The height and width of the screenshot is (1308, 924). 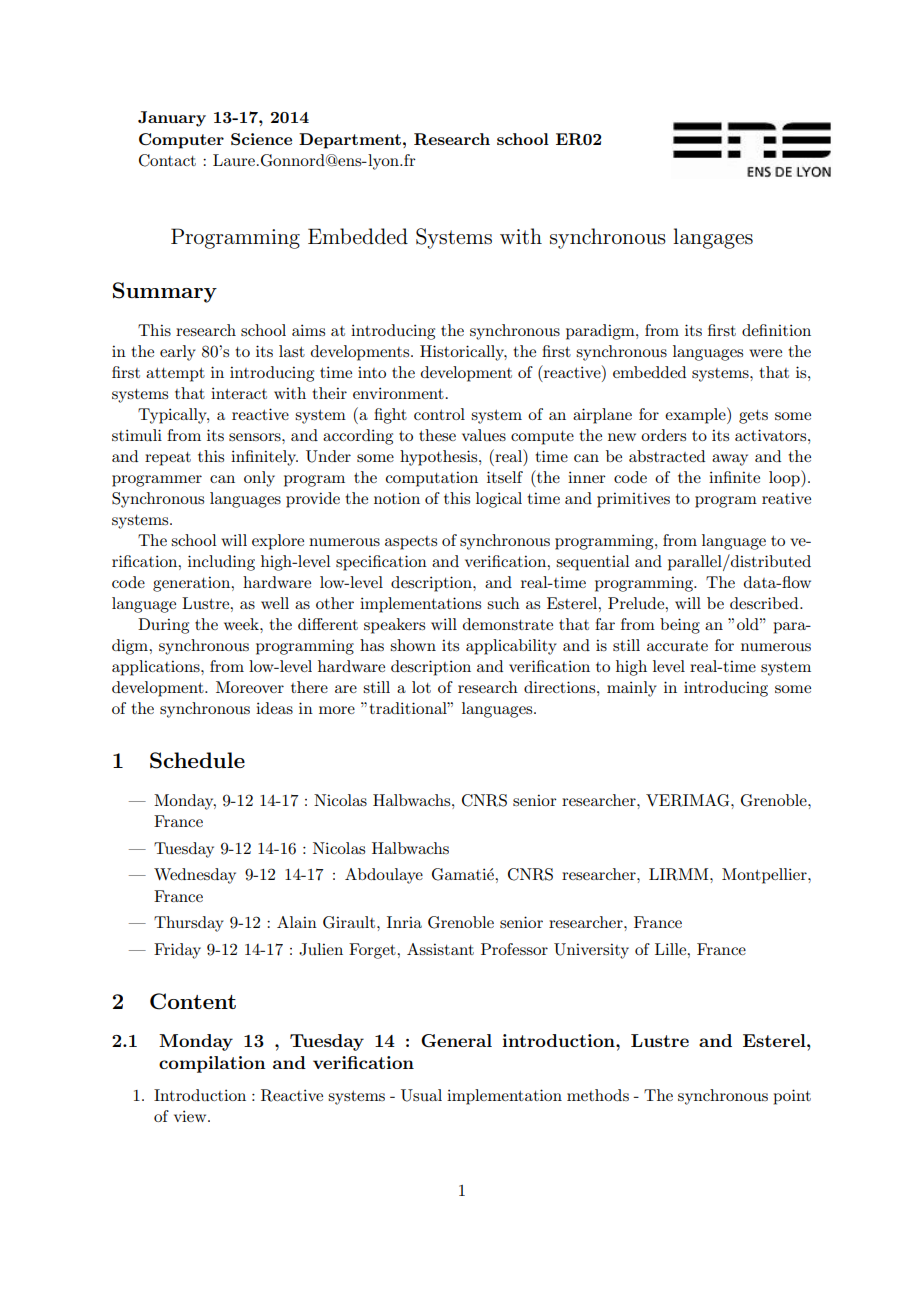 I want to click on Department, so click(x=350, y=141).
